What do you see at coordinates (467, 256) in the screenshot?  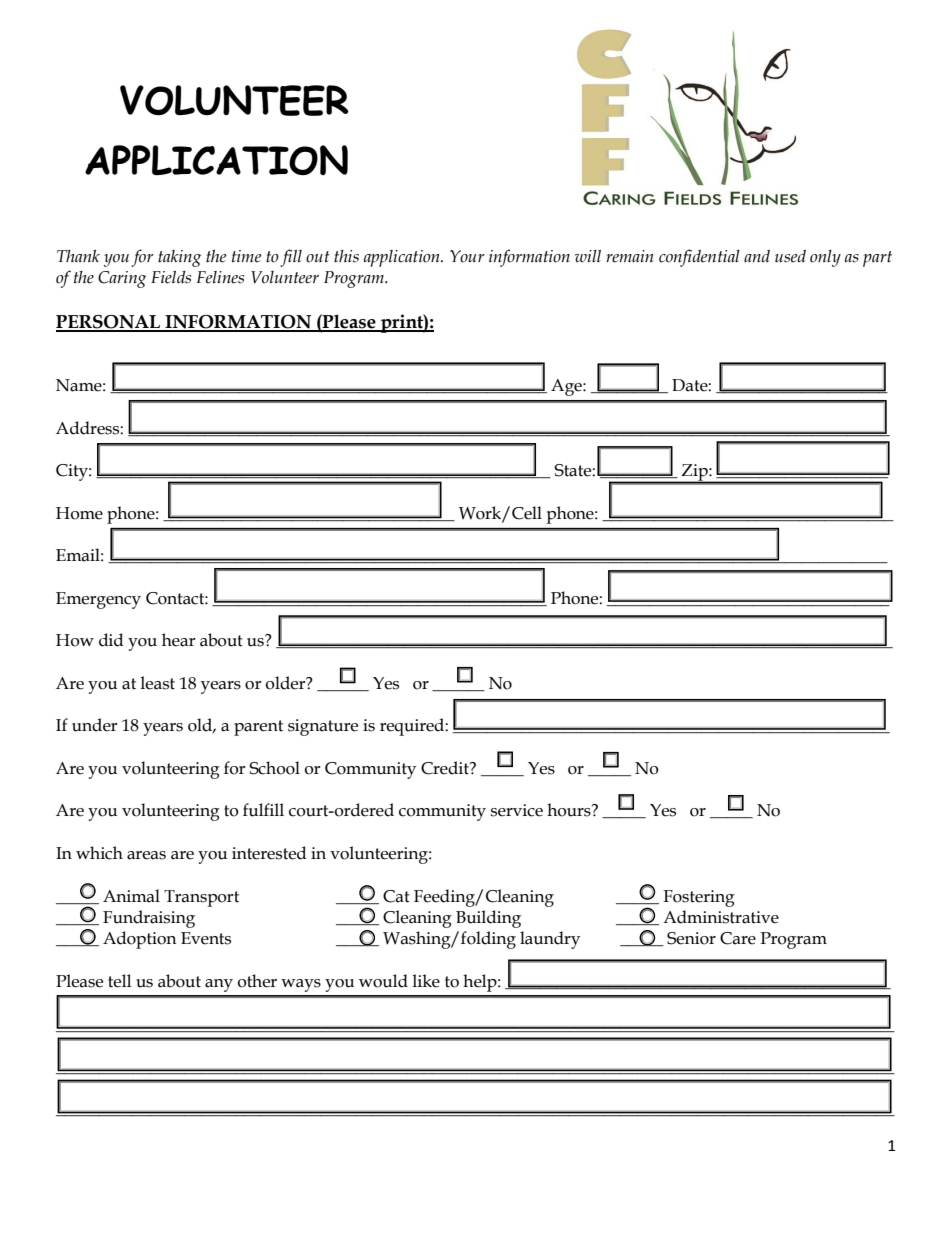 I see `Your` at bounding box center [467, 256].
